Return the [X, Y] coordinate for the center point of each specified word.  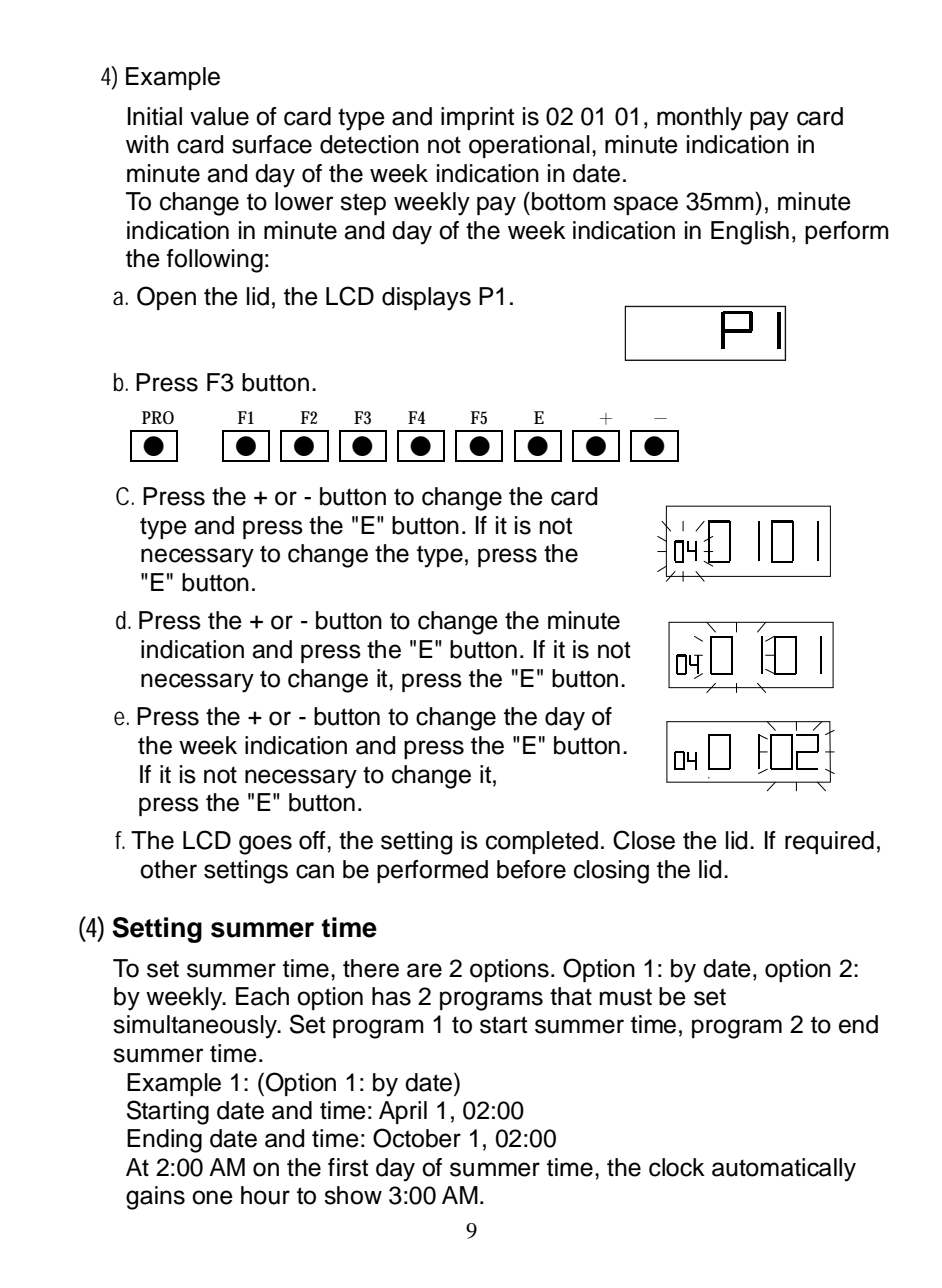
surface [272, 144]
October [417, 1138]
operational [529, 146]
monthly [699, 119]
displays [426, 299]
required [829, 842]
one [212, 1197]
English [750, 233]
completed [542, 842]
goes [265, 845]
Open [166, 298]
